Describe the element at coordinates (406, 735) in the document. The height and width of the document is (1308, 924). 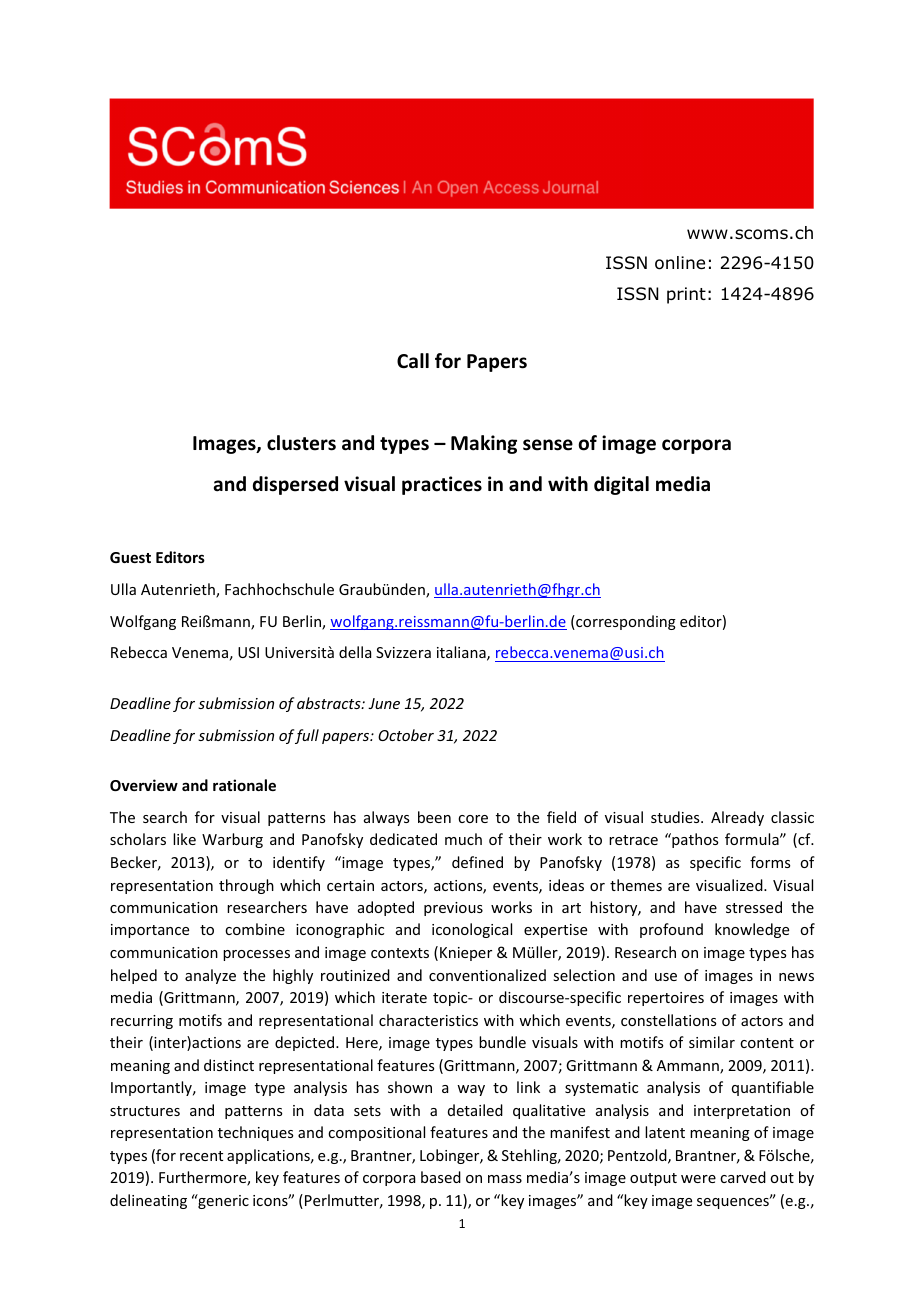
I see `October` at that location.
